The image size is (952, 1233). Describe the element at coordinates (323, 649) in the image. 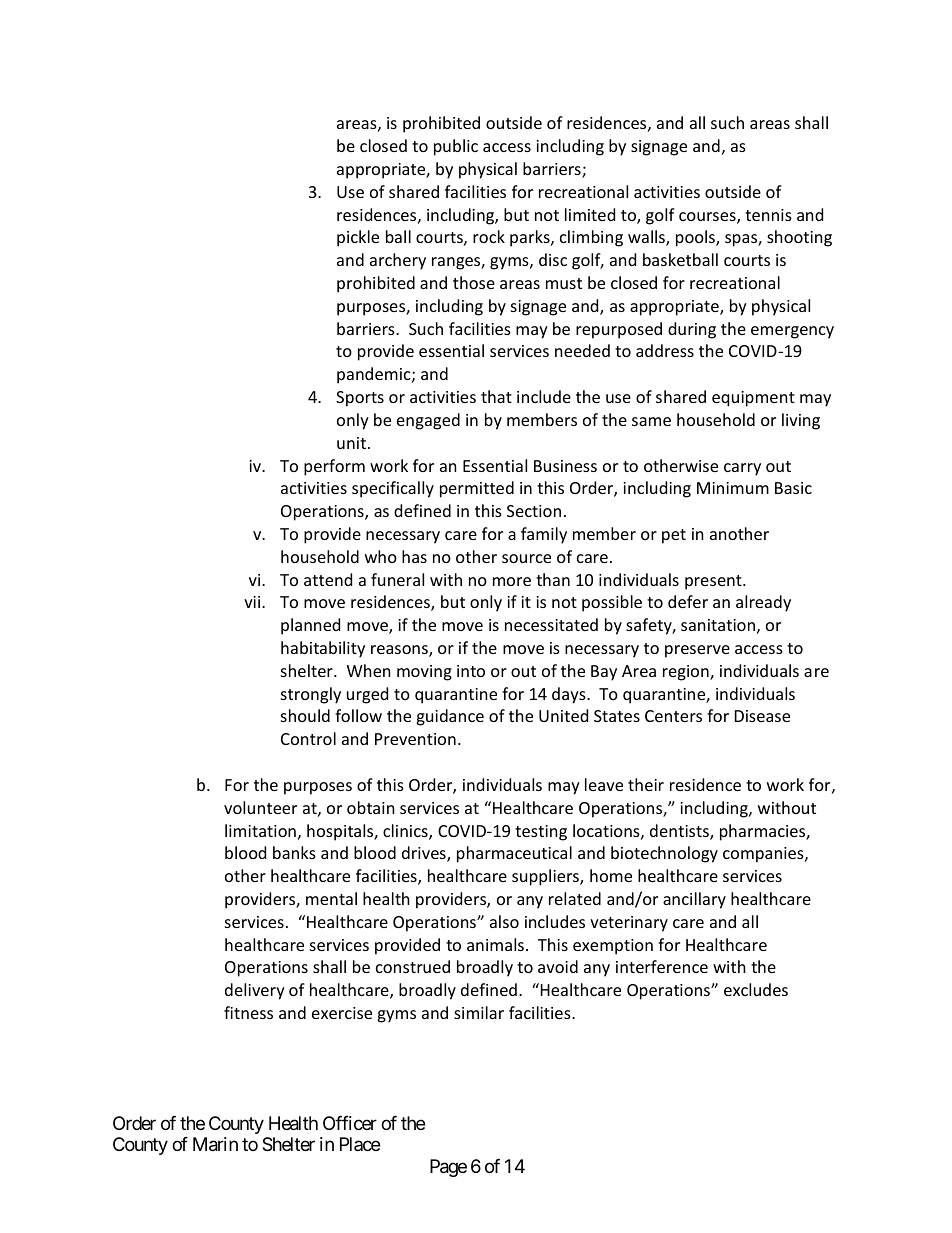

I see `habitability` at that location.
